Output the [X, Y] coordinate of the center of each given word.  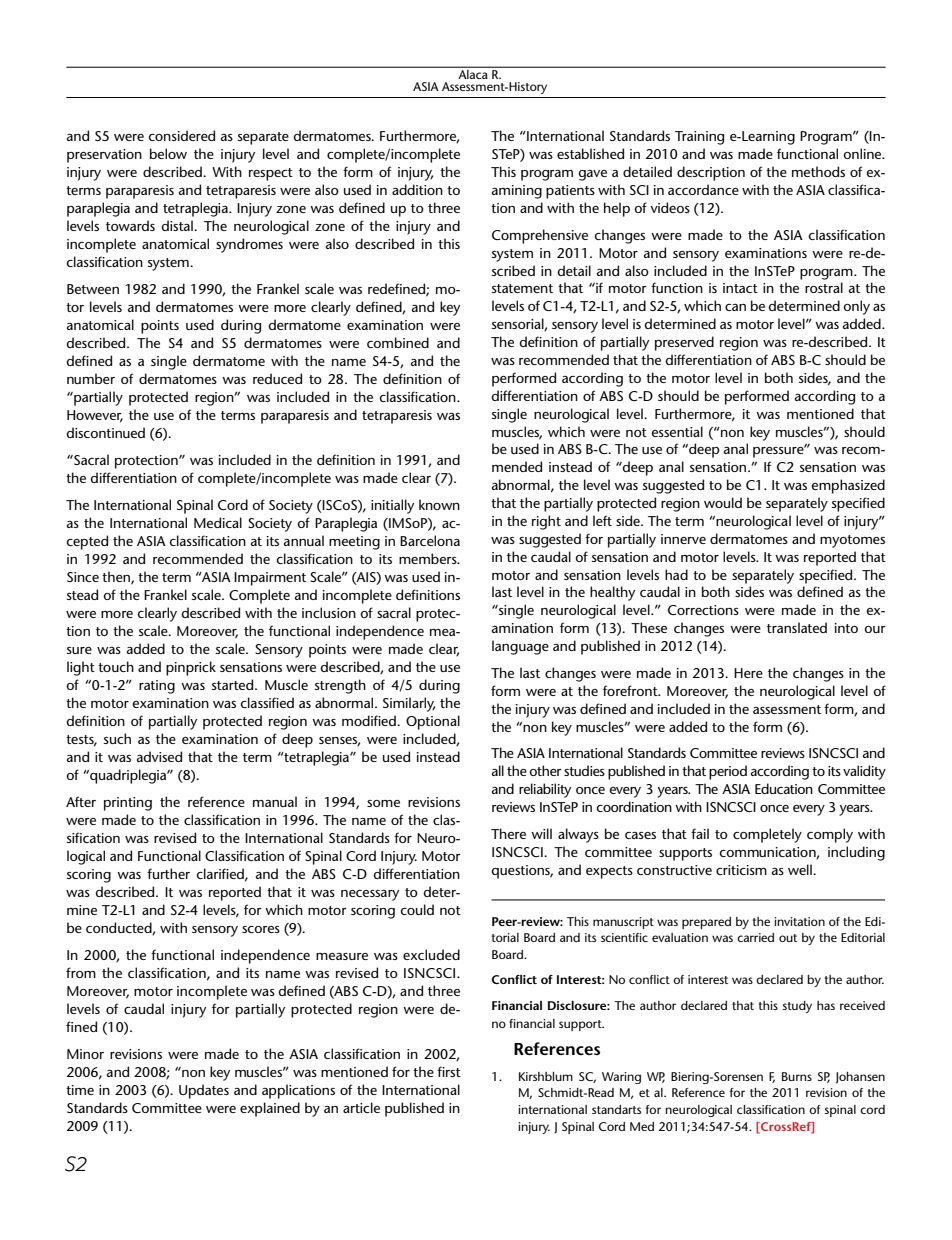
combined [398, 342]
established [590, 153]
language [520, 647]
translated [797, 627]
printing [128, 804]
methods [818, 171]
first [449, 1071]
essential [677, 431]
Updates [204, 1091]
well [801, 869]
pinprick [191, 668]
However [95, 416]
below [168, 153]
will [541, 833]
